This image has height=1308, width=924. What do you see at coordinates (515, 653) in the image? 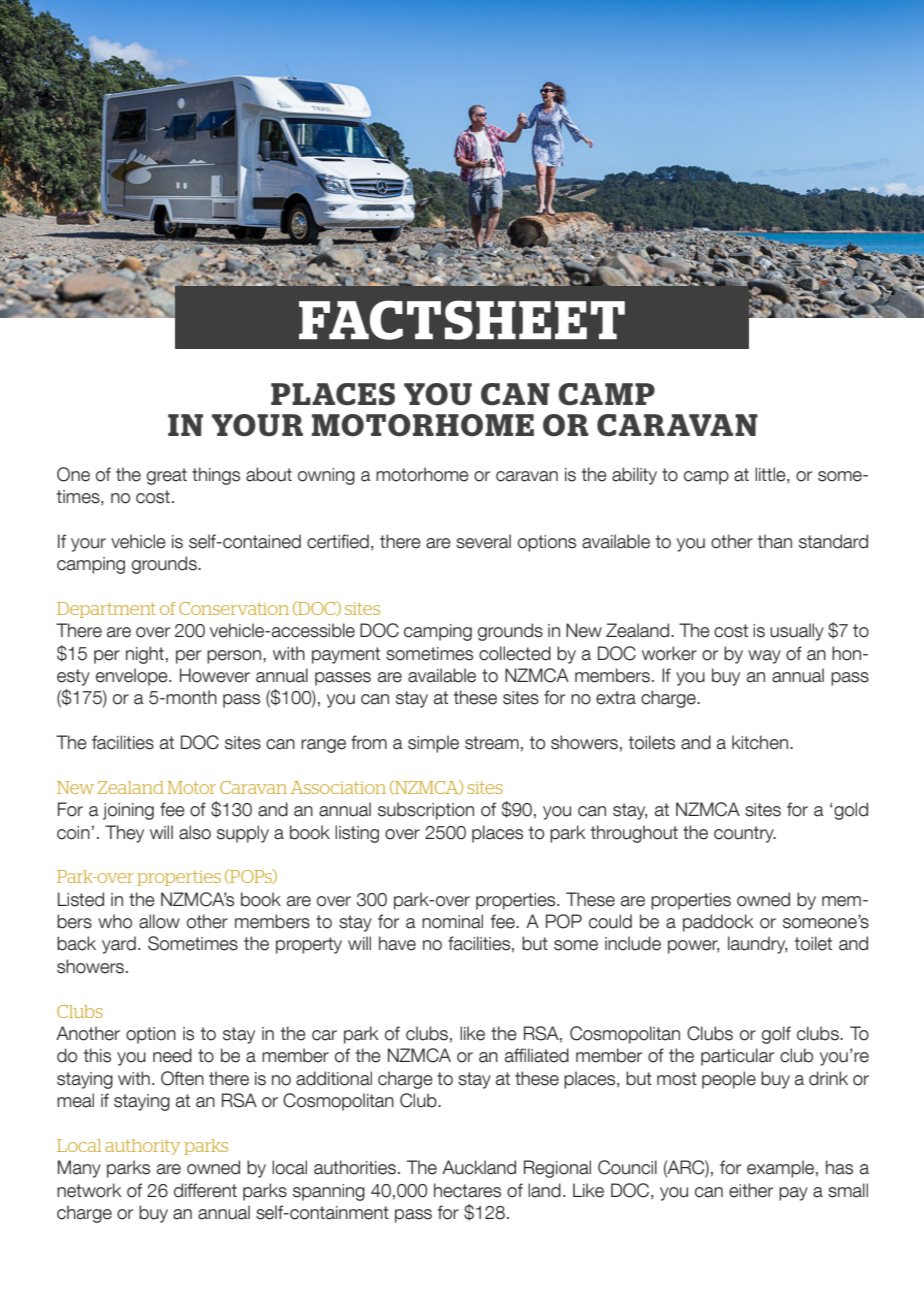
I see `collected` at bounding box center [515, 653].
